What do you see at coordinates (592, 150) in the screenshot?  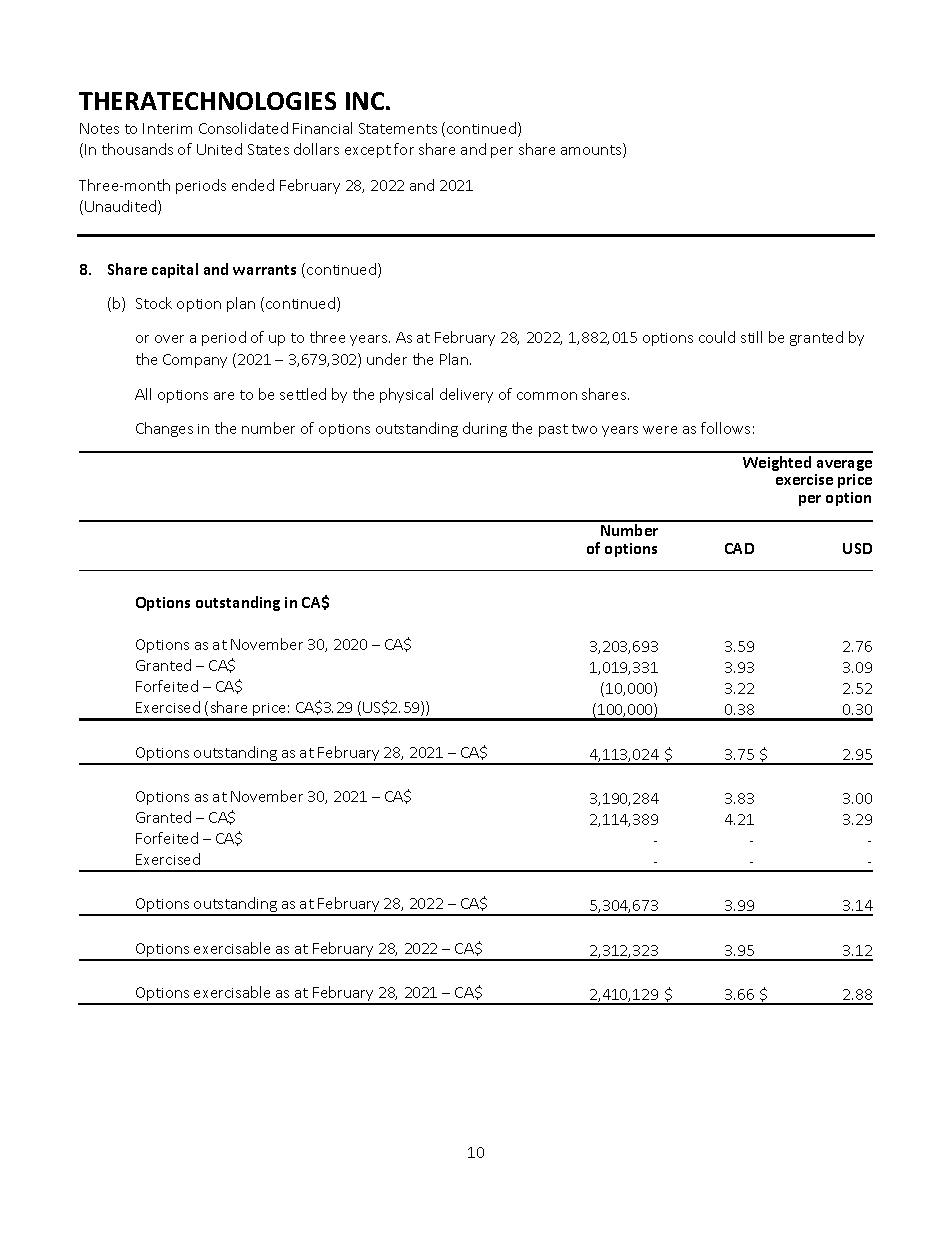 I see `amounts` at bounding box center [592, 150].
